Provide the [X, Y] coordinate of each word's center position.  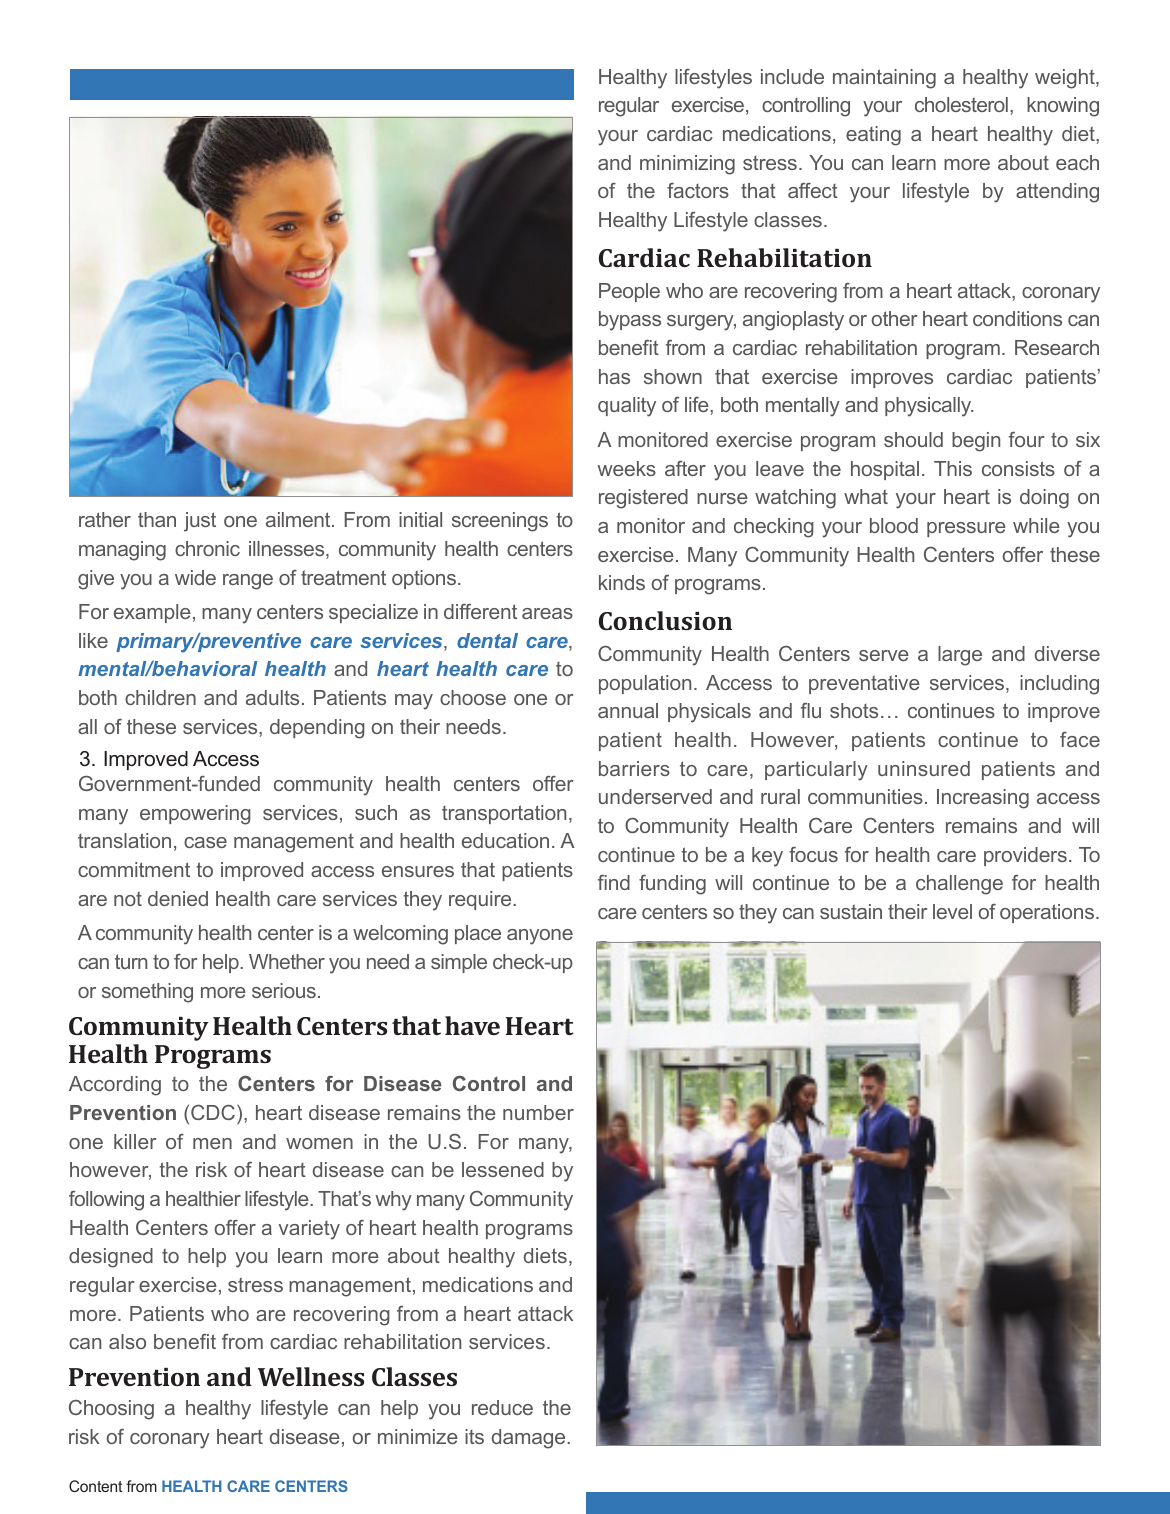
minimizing [687, 165]
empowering [195, 815]
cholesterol [961, 104]
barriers [634, 768]
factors [698, 190]
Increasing [983, 799]
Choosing [111, 1410]
